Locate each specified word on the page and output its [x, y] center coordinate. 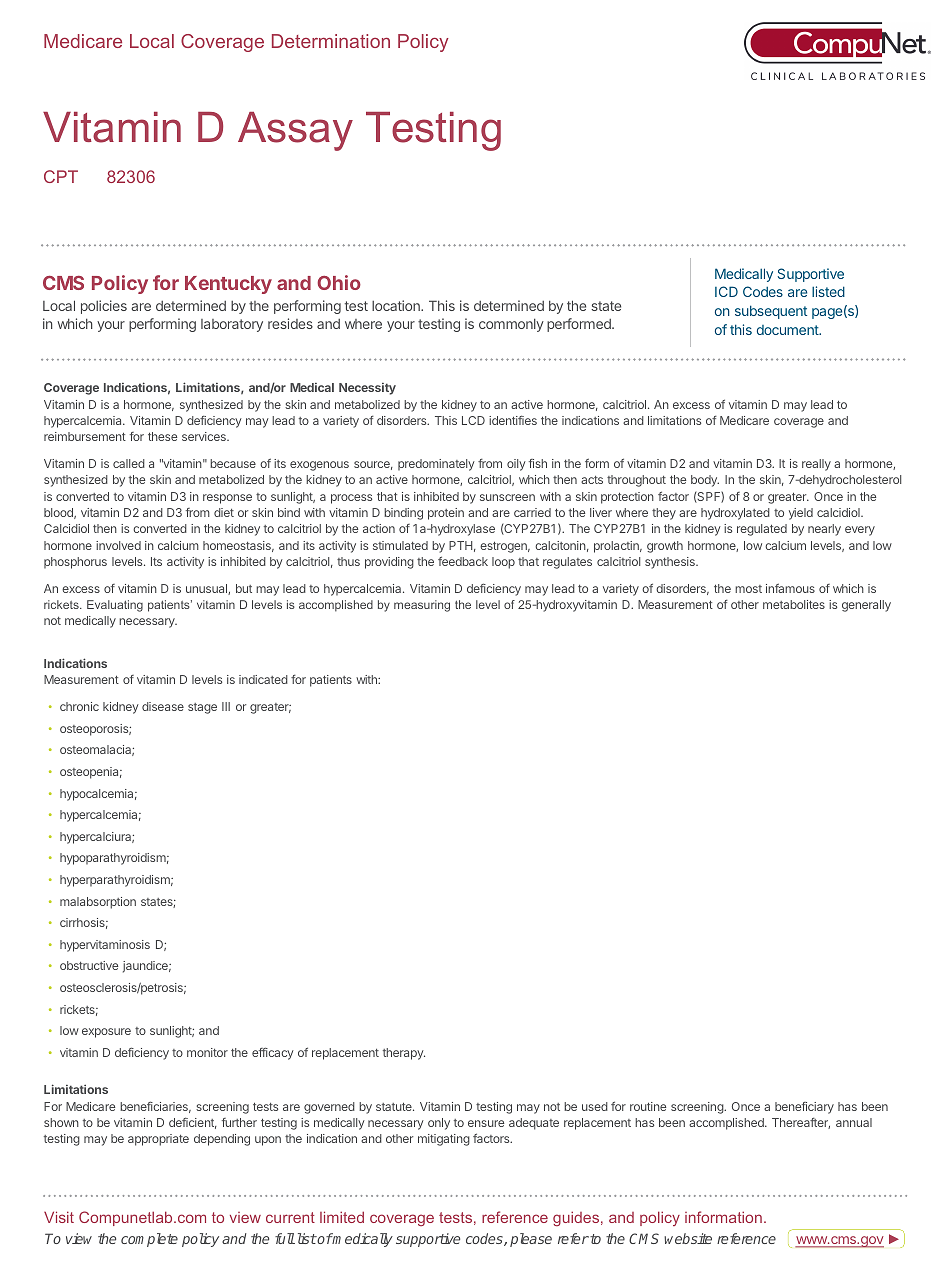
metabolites [794, 604]
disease [163, 706]
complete [149, 1240]
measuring [422, 606]
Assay [295, 131]
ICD [726, 291]
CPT [61, 176]
